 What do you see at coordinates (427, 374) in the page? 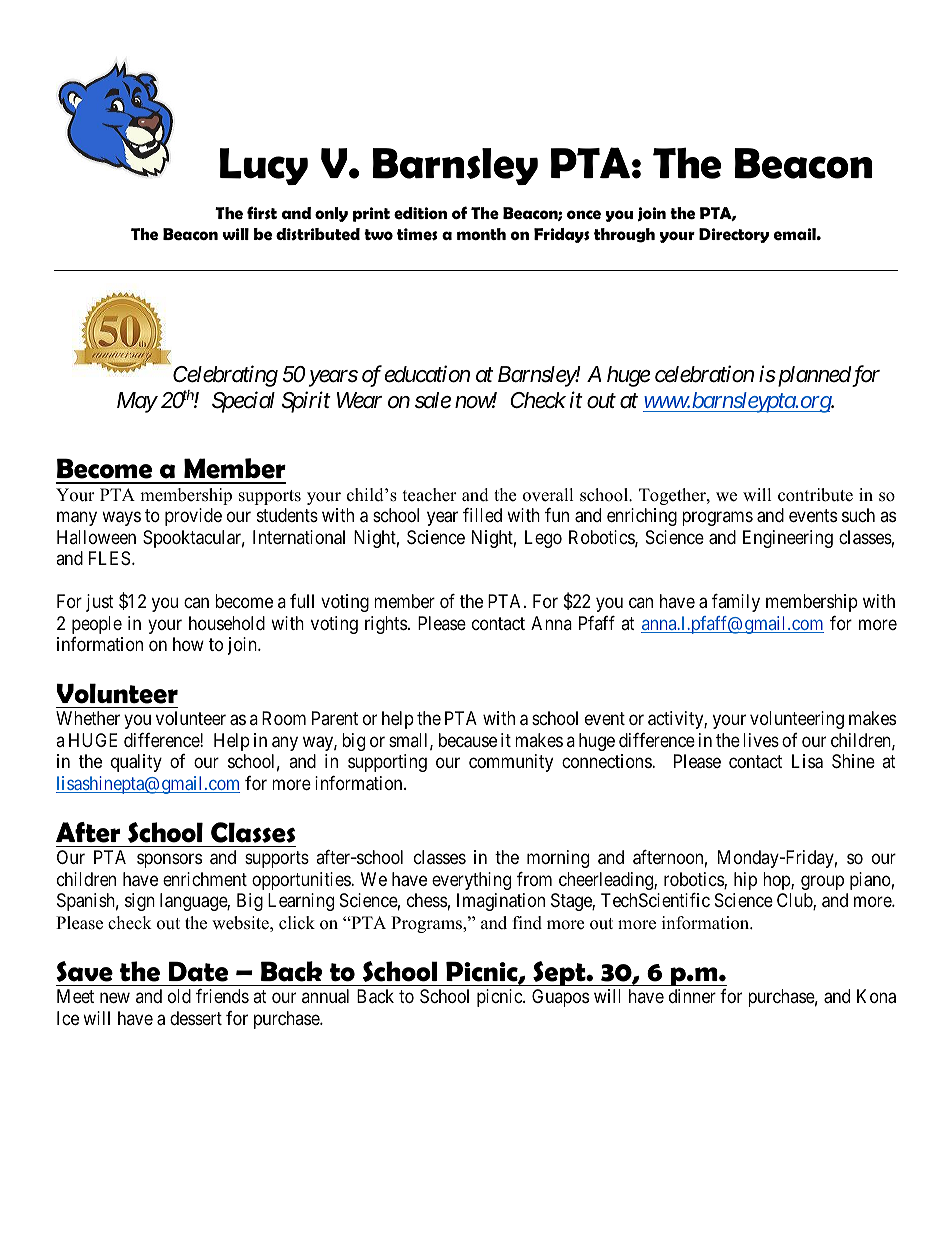
I see `education` at bounding box center [427, 374].
